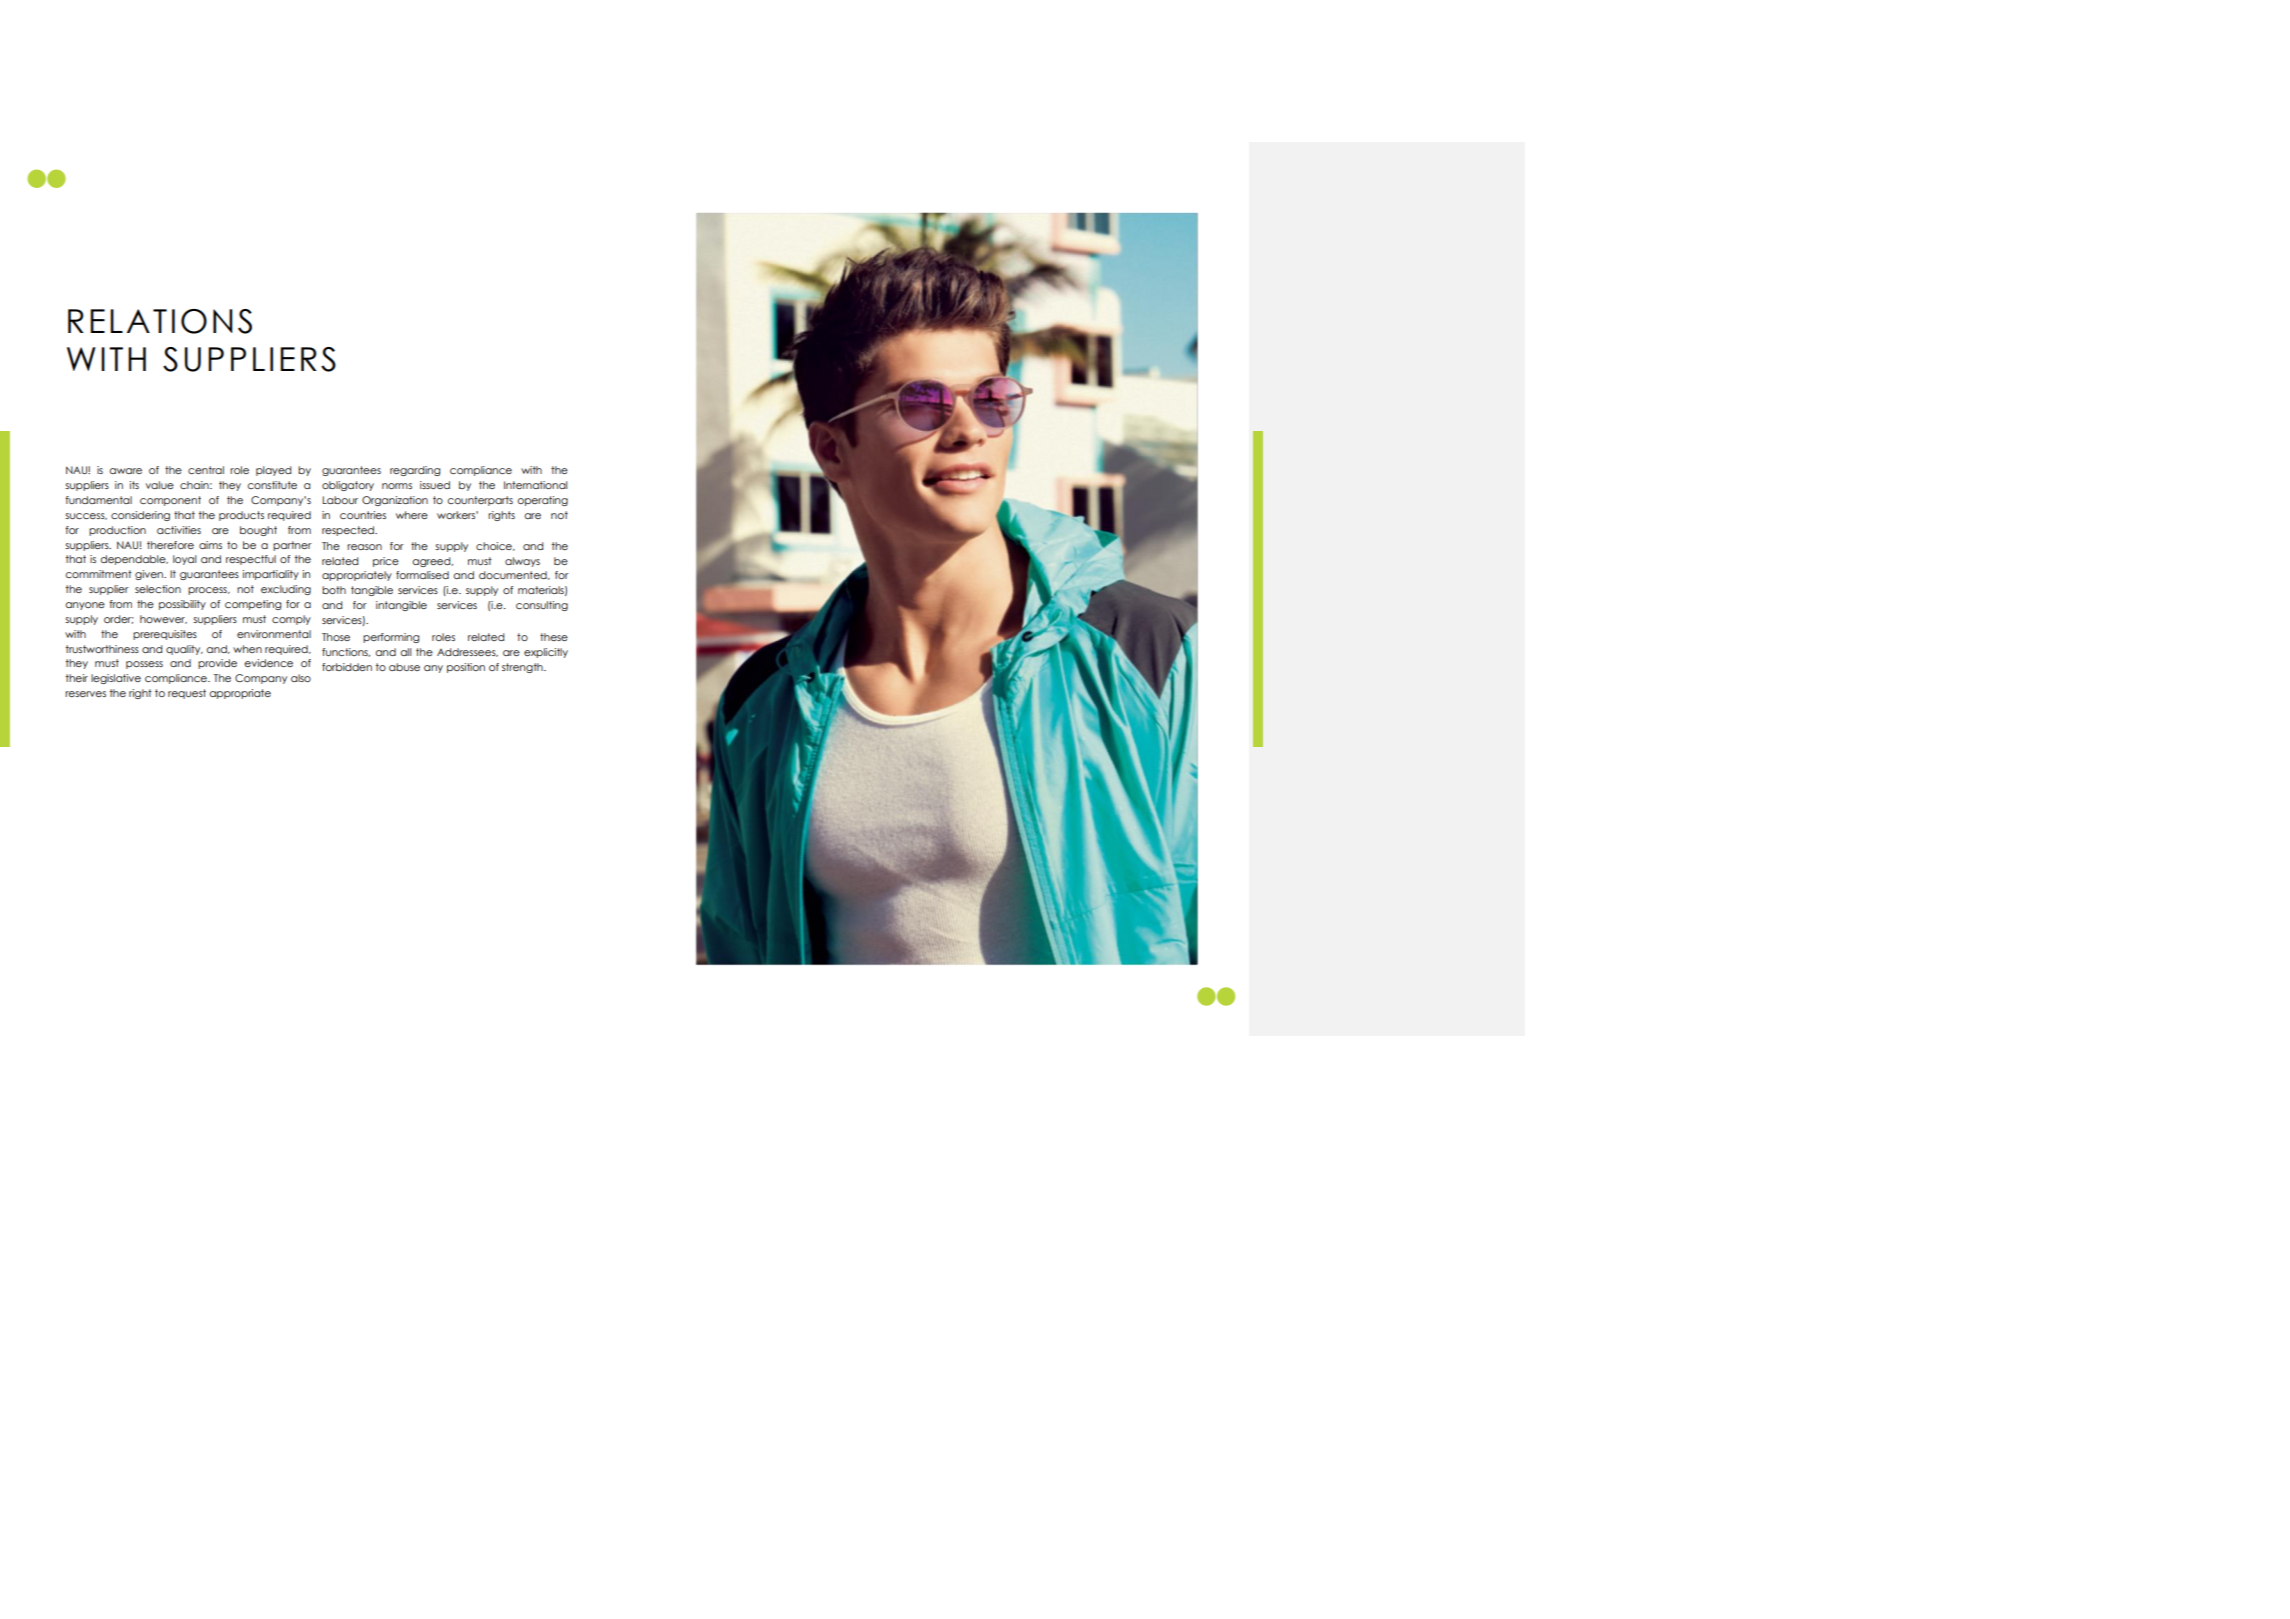 This document has width=2290, height=1619. I want to click on played, so click(273, 471).
